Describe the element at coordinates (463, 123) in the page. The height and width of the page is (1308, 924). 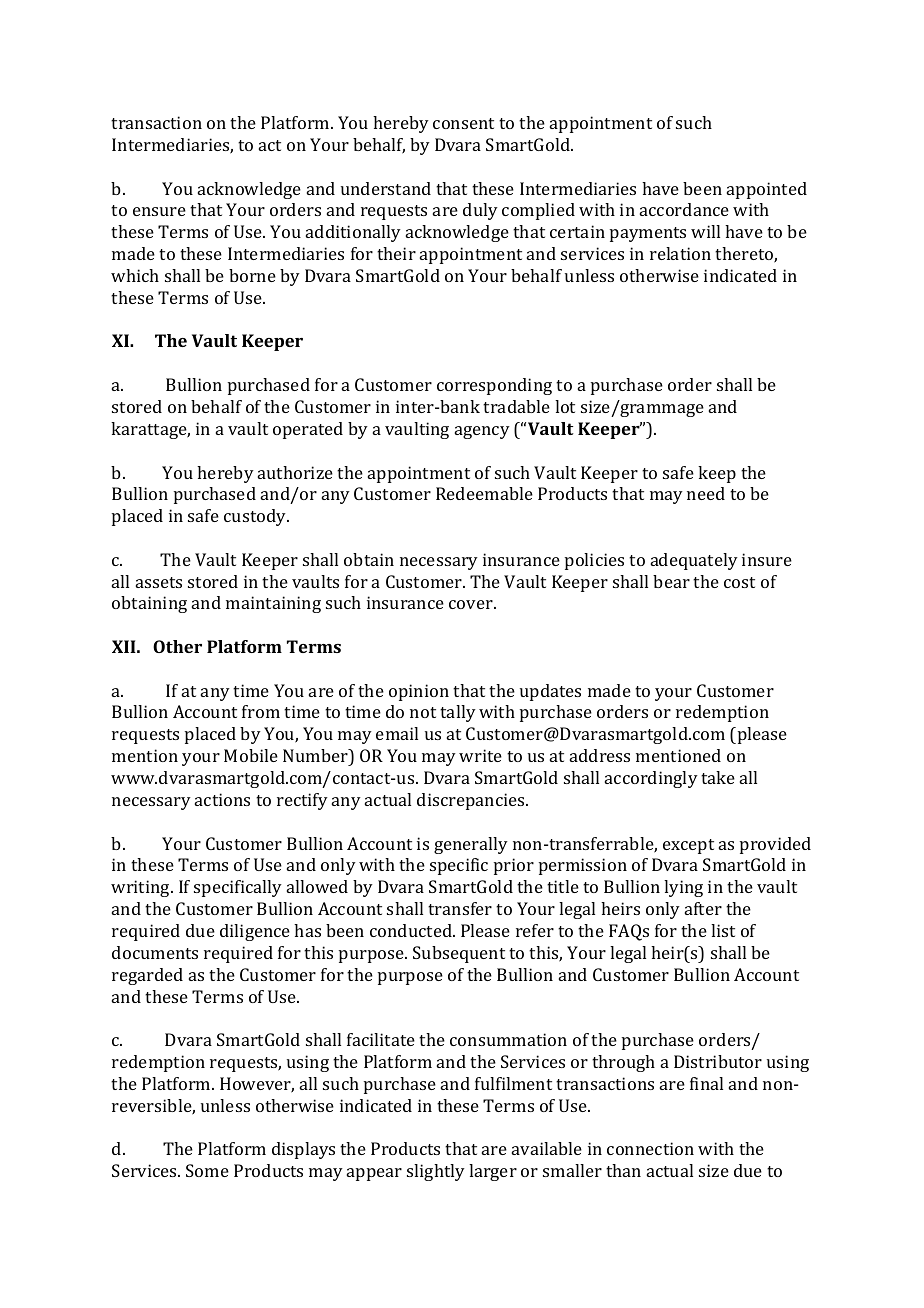
I see `consent` at that location.
